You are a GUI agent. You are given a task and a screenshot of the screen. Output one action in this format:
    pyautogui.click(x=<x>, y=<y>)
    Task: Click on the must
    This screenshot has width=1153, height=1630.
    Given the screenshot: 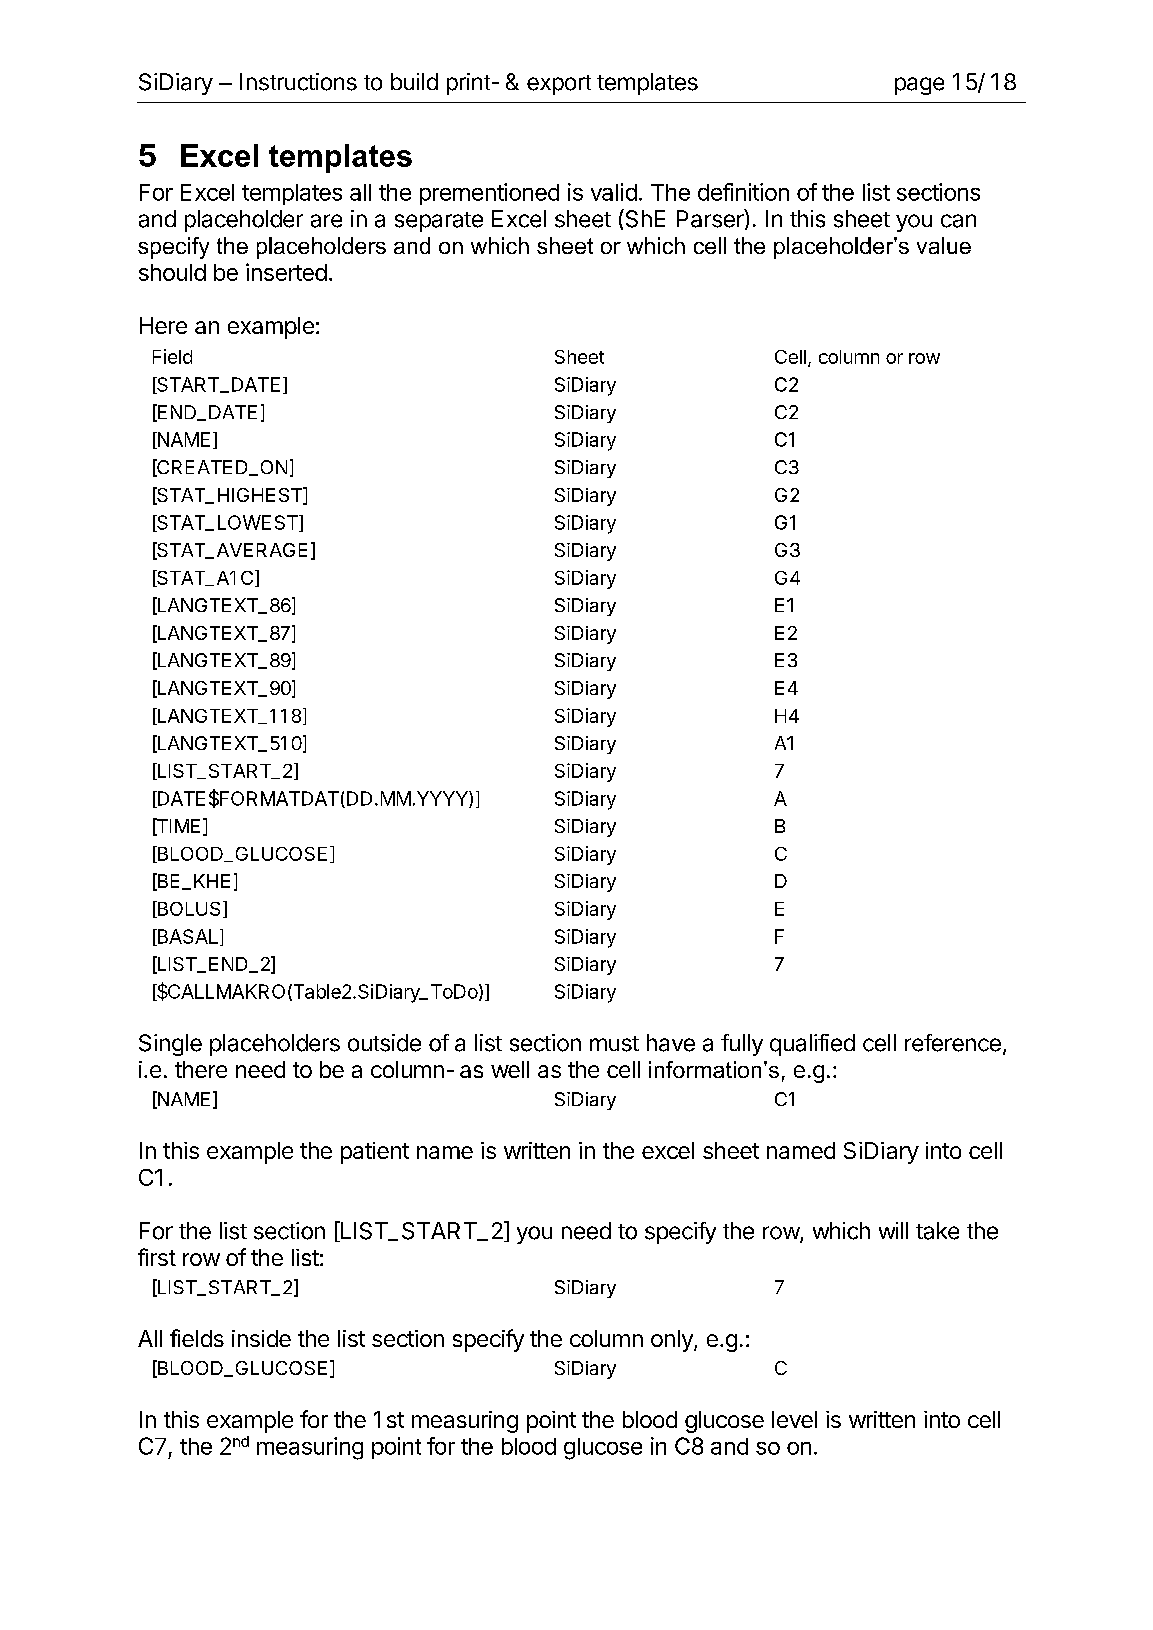 What is the action you would take?
    pyautogui.click(x=614, y=1044)
